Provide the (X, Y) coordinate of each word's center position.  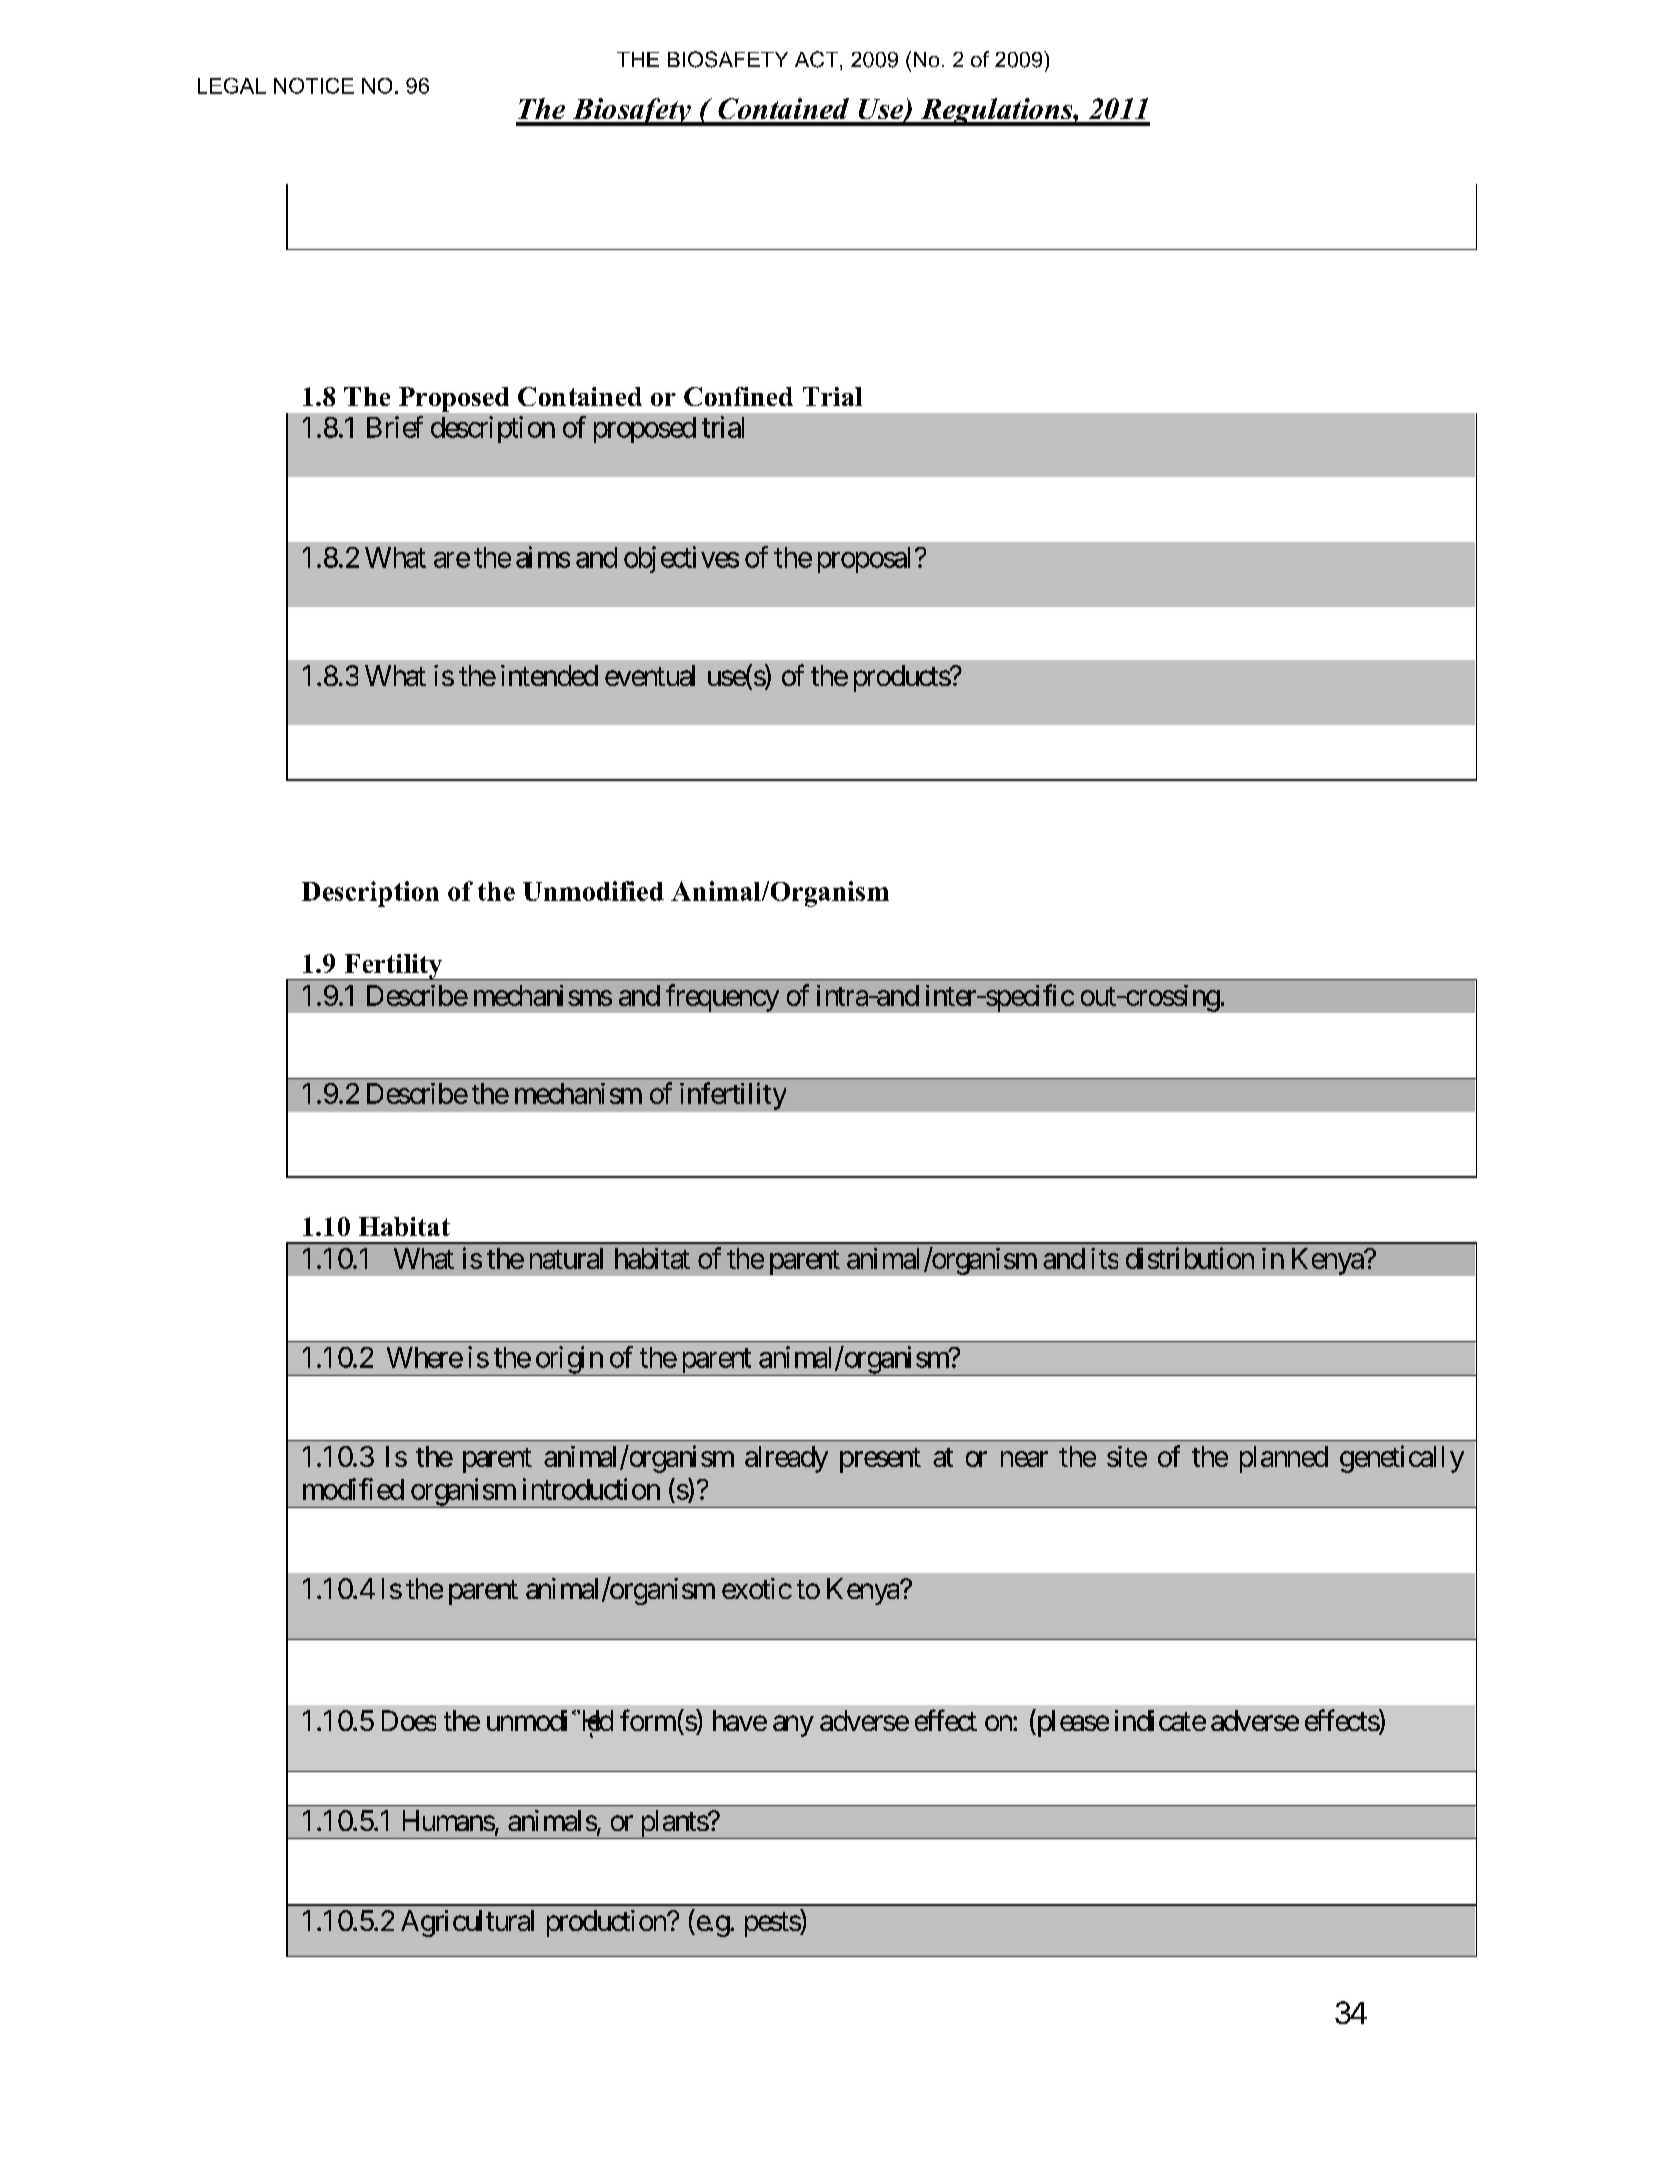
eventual (650, 675)
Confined (738, 396)
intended (549, 675)
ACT (816, 59)
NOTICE (314, 86)
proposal (864, 560)
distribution (1190, 1258)
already (786, 1459)
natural (566, 1258)
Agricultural (467, 1923)
